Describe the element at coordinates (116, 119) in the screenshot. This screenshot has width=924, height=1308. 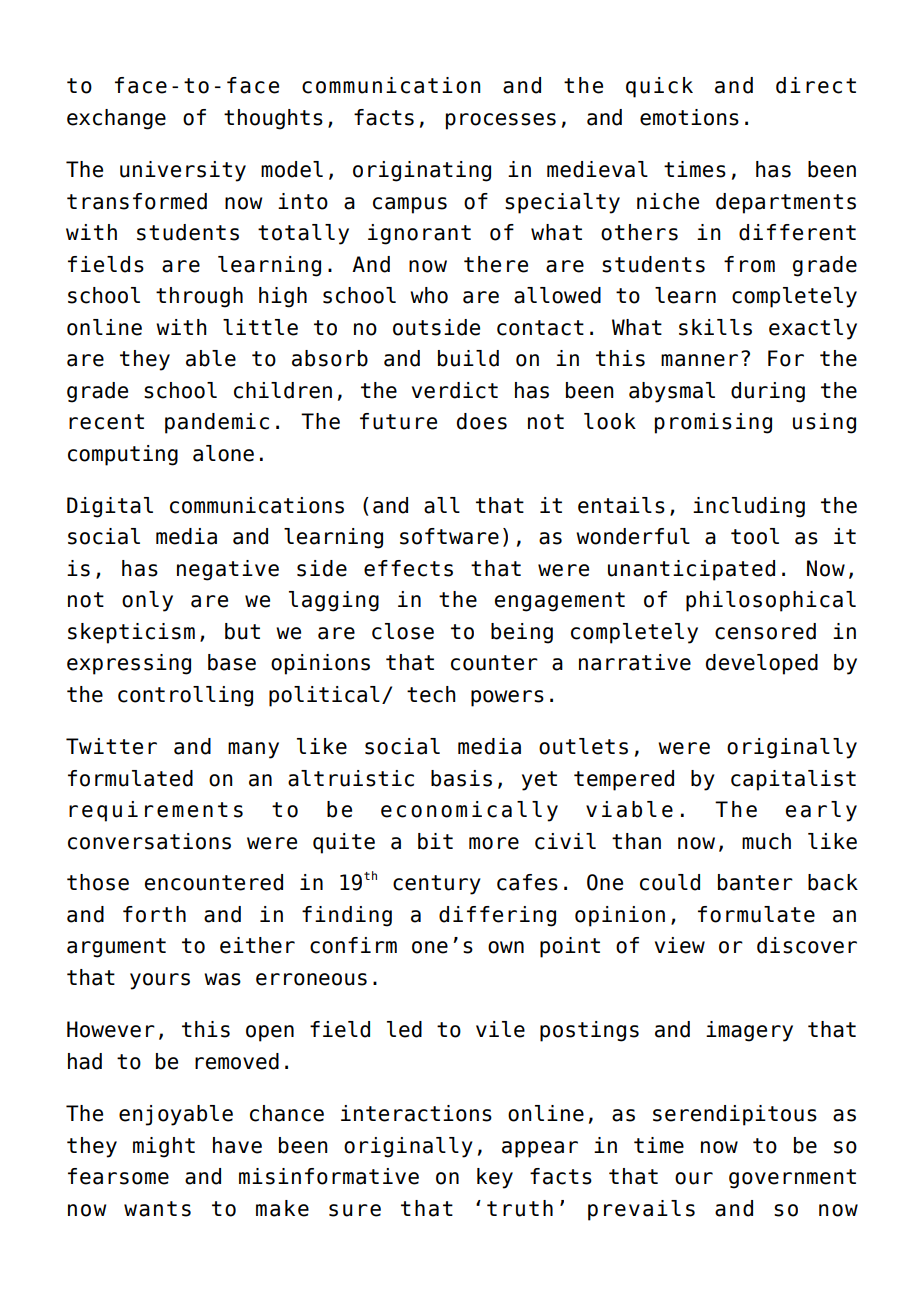
I see `exchange` at that location.
